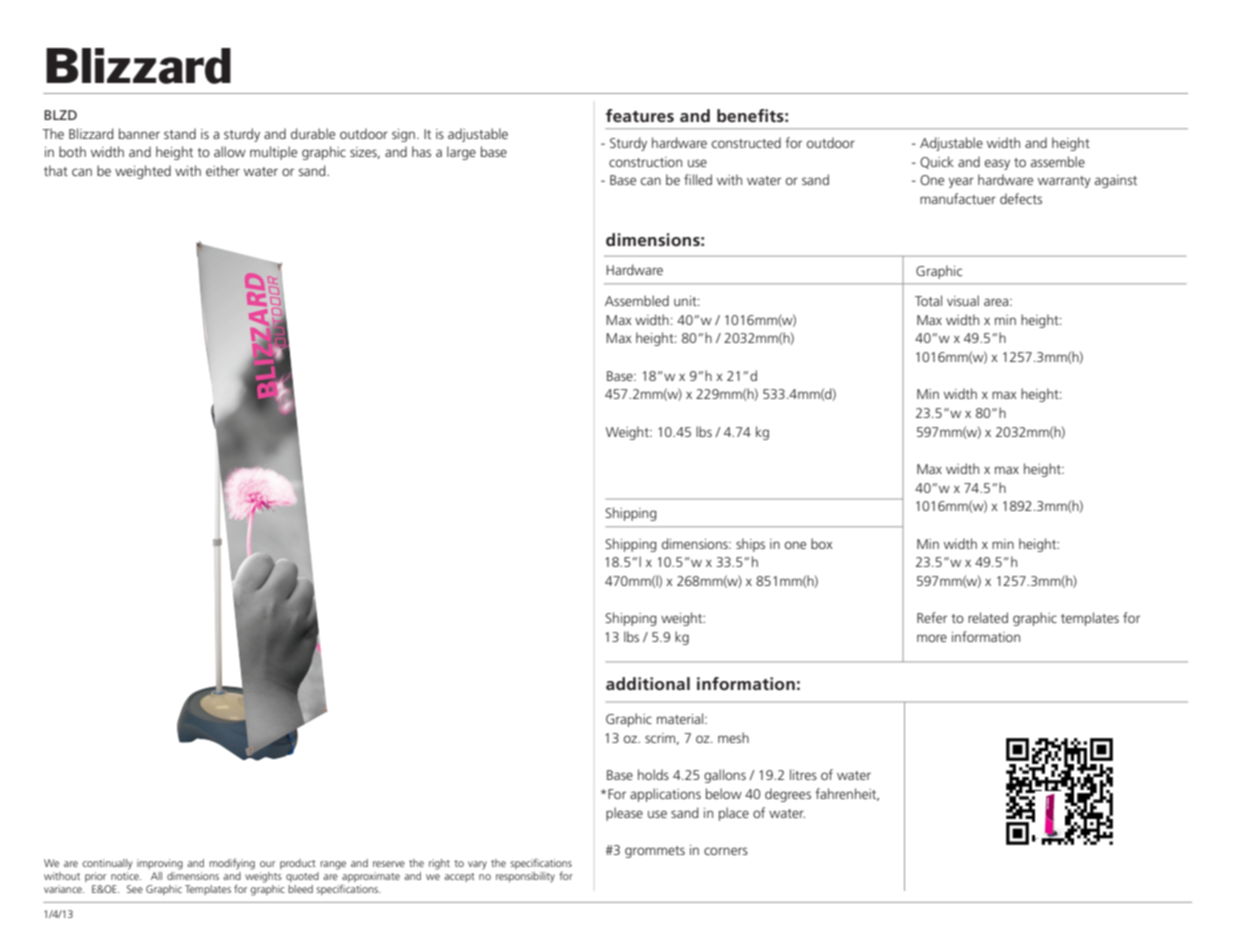 The width and height of the page is (1233, 952). I want to click on features, so click(640, 115).
